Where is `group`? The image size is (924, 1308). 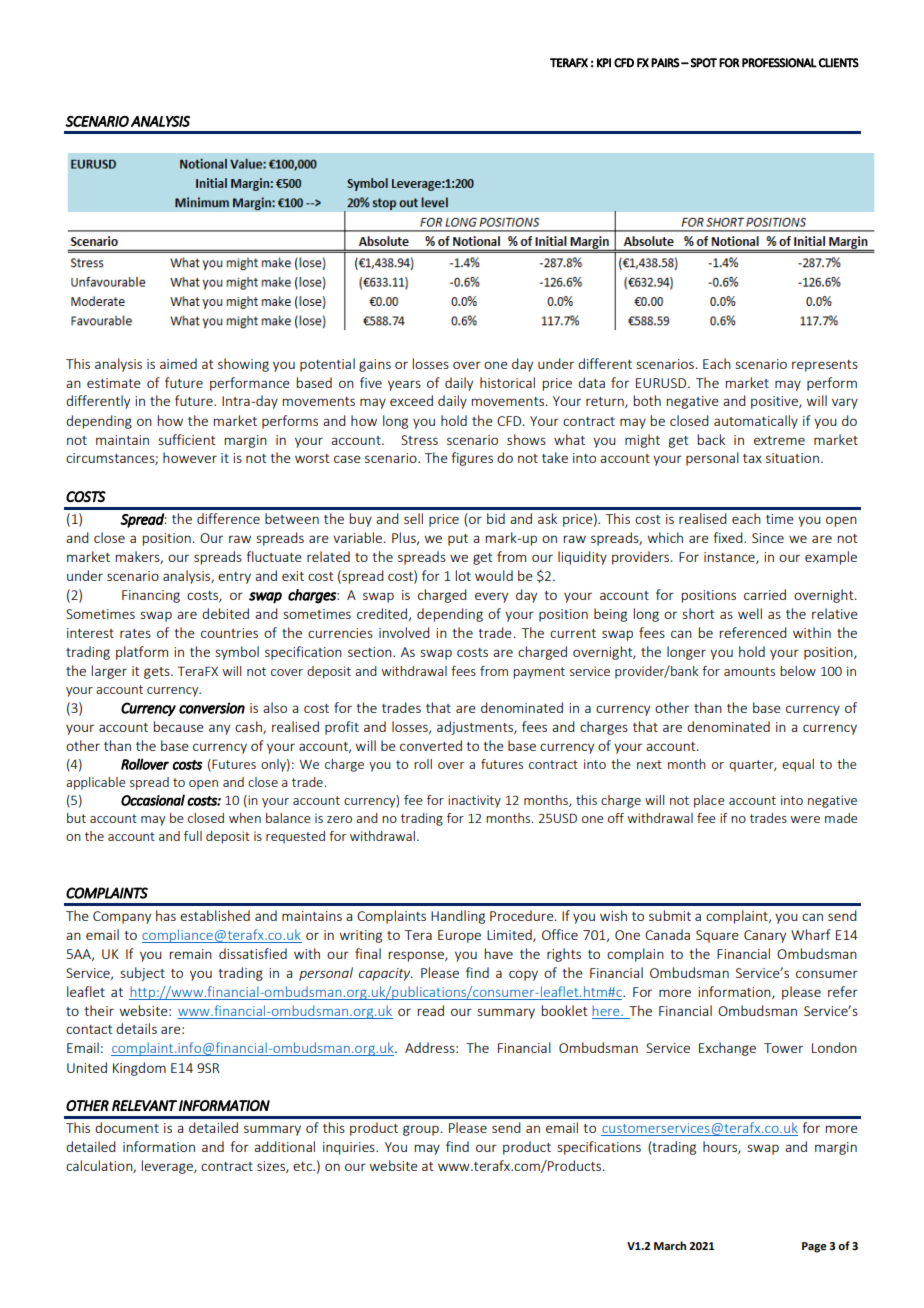 group is located at coordinates (421, 1130).
